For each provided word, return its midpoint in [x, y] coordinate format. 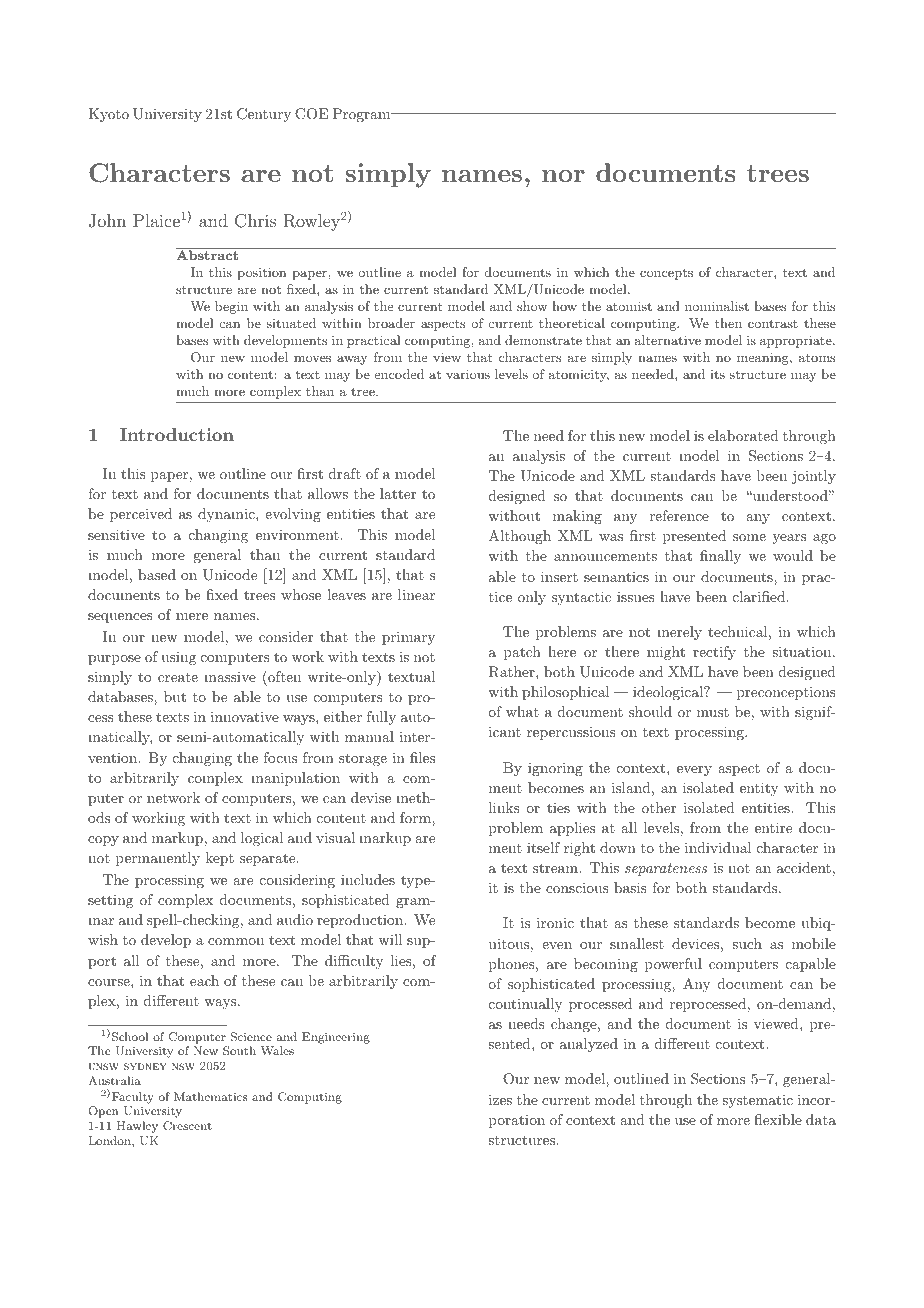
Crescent [187, 1125]
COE [311, 114]
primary [408, 638]
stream [556, 868]
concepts [666, 274]
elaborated [743, 435]
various [468, 374]
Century [264, 115]
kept [220, 859]
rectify [714, 653]
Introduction [177, 434]
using [178, 658]
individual [718, 847]
